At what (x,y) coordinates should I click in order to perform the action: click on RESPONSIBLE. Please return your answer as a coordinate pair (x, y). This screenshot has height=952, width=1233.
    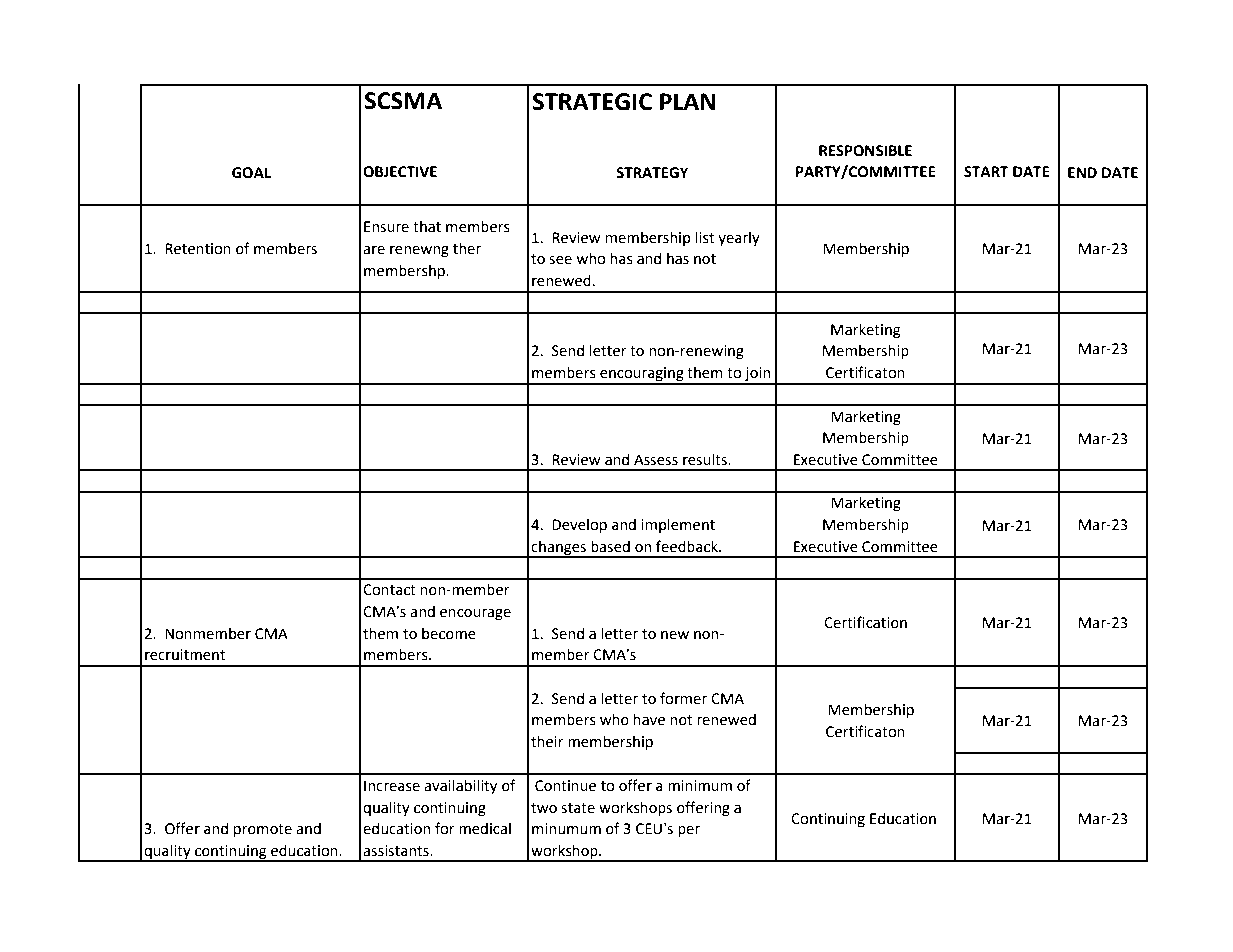
    Looking at the image, I should click on (865, 151).
